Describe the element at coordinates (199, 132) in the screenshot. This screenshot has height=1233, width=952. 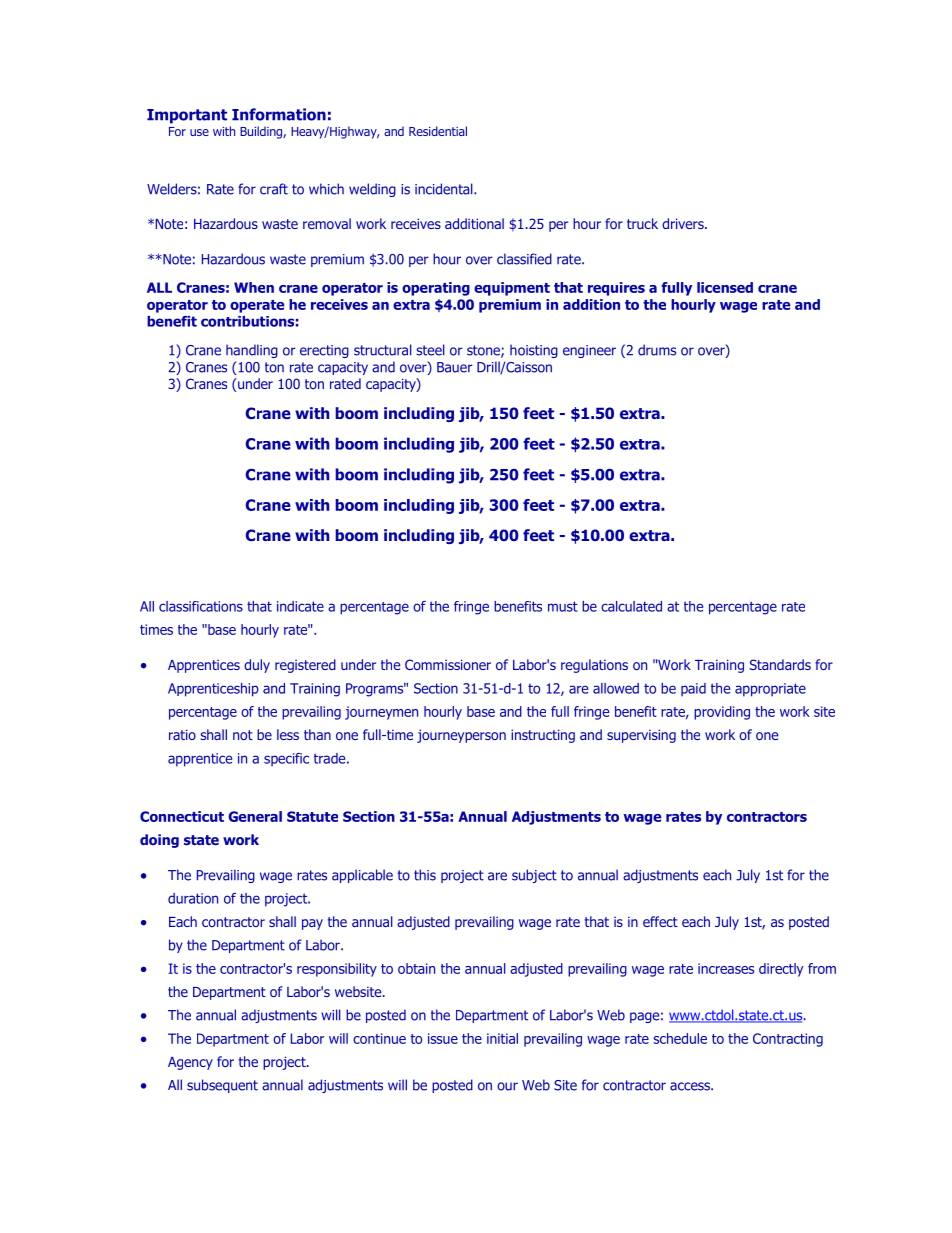
I see `use` at that location.
